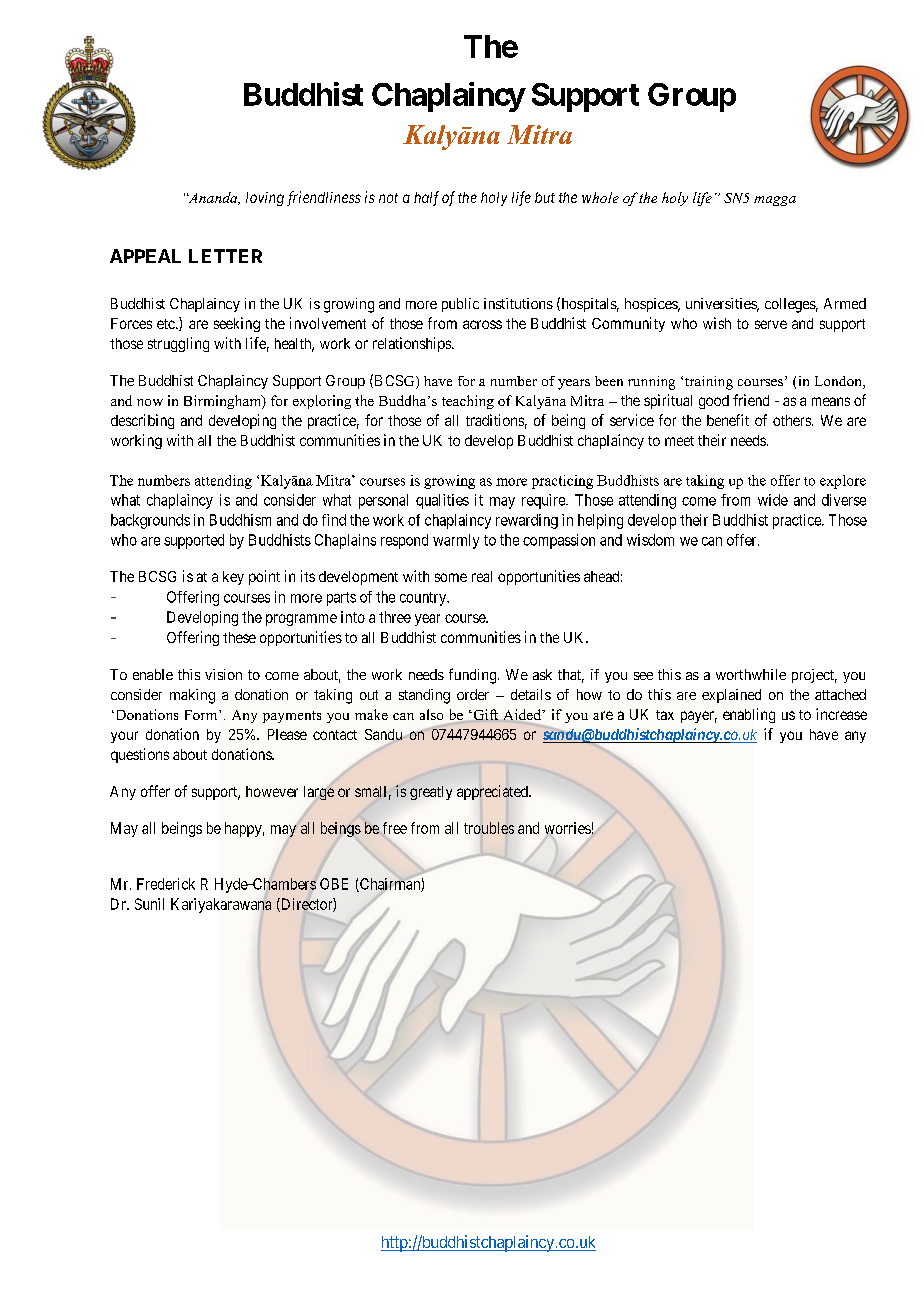 This document has height=1308, width=924. I want to click on Gift, so click(484, 714).
